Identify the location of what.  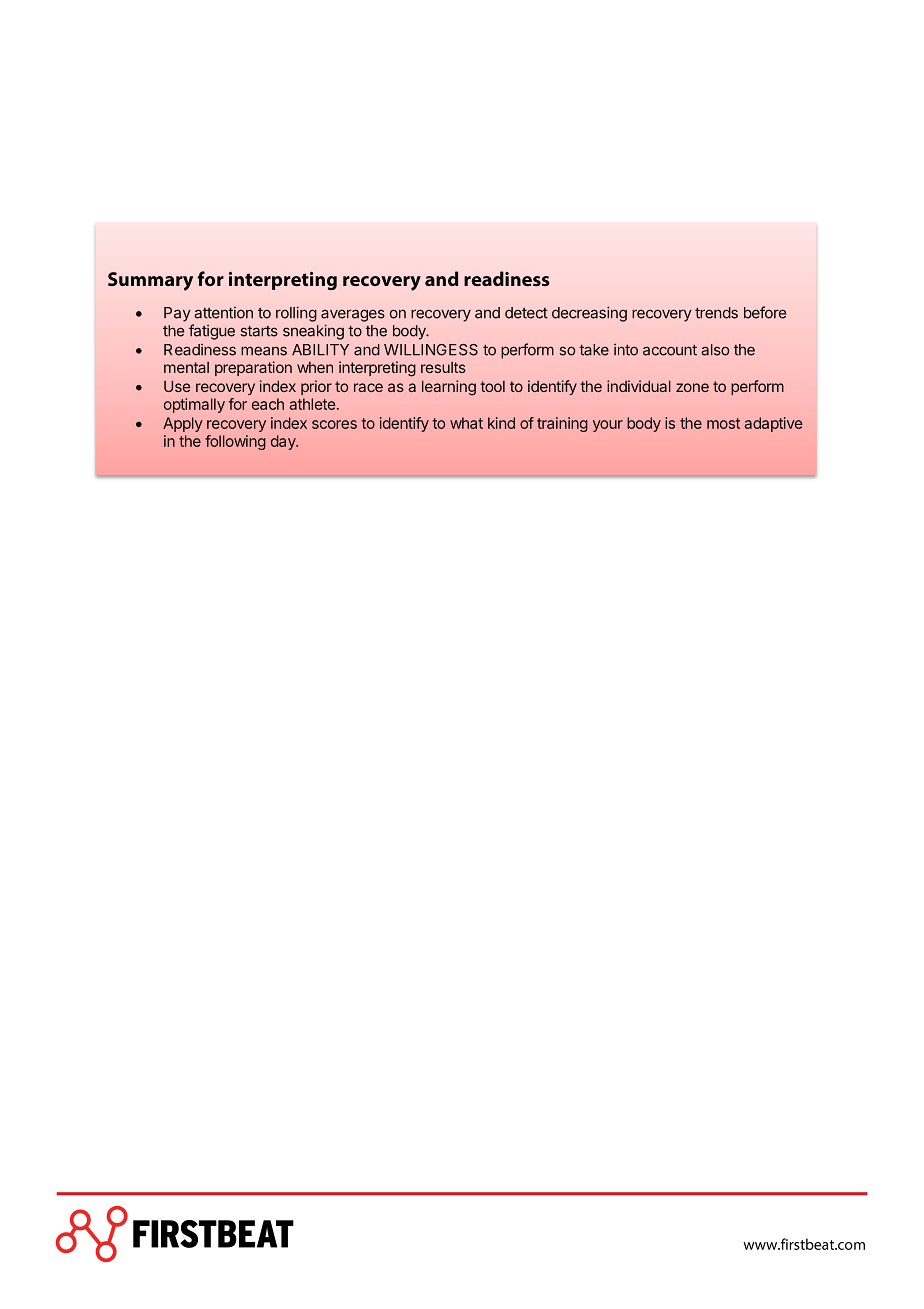
(466, 423).
